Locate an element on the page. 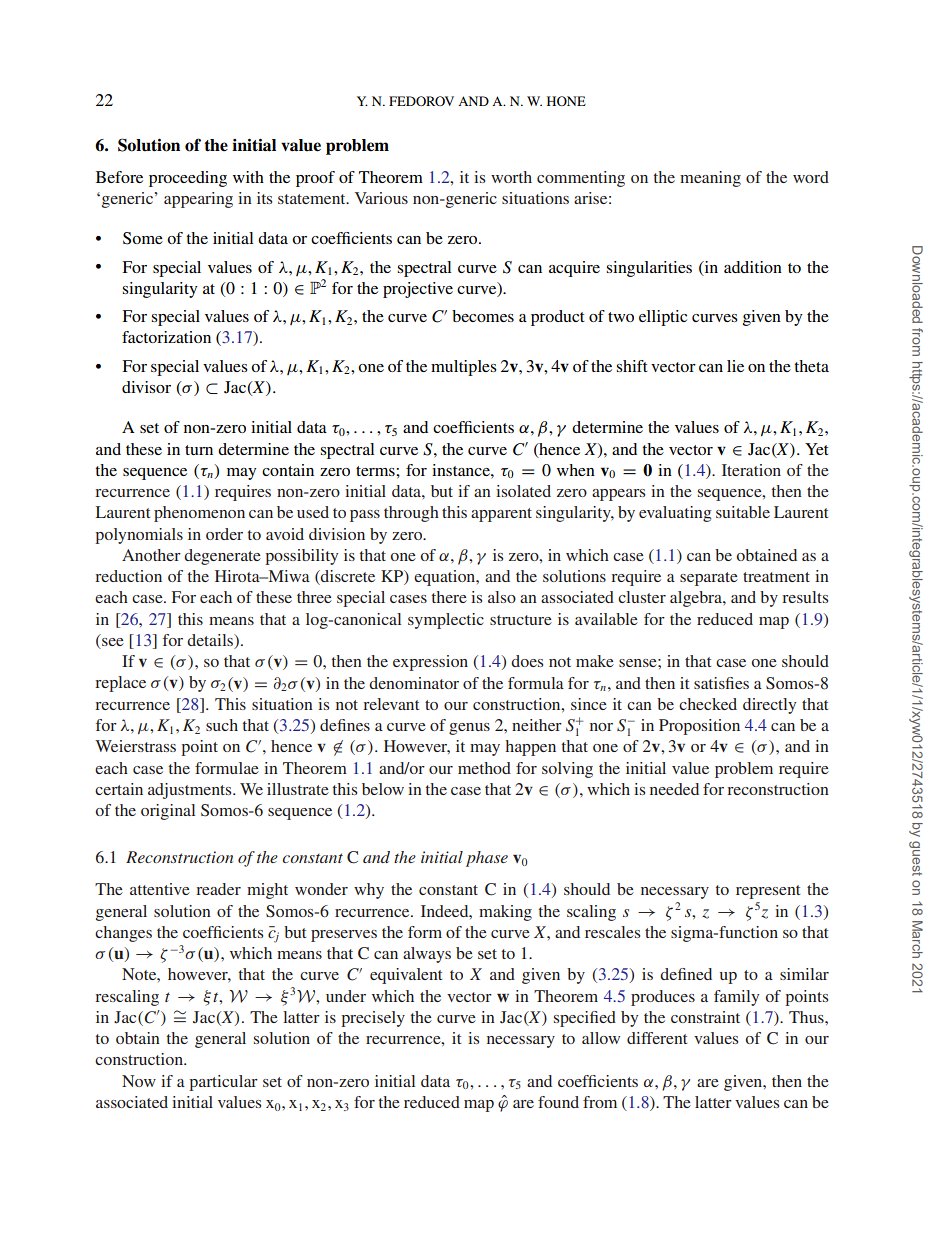  worth is located at coordinates (511, 177).
